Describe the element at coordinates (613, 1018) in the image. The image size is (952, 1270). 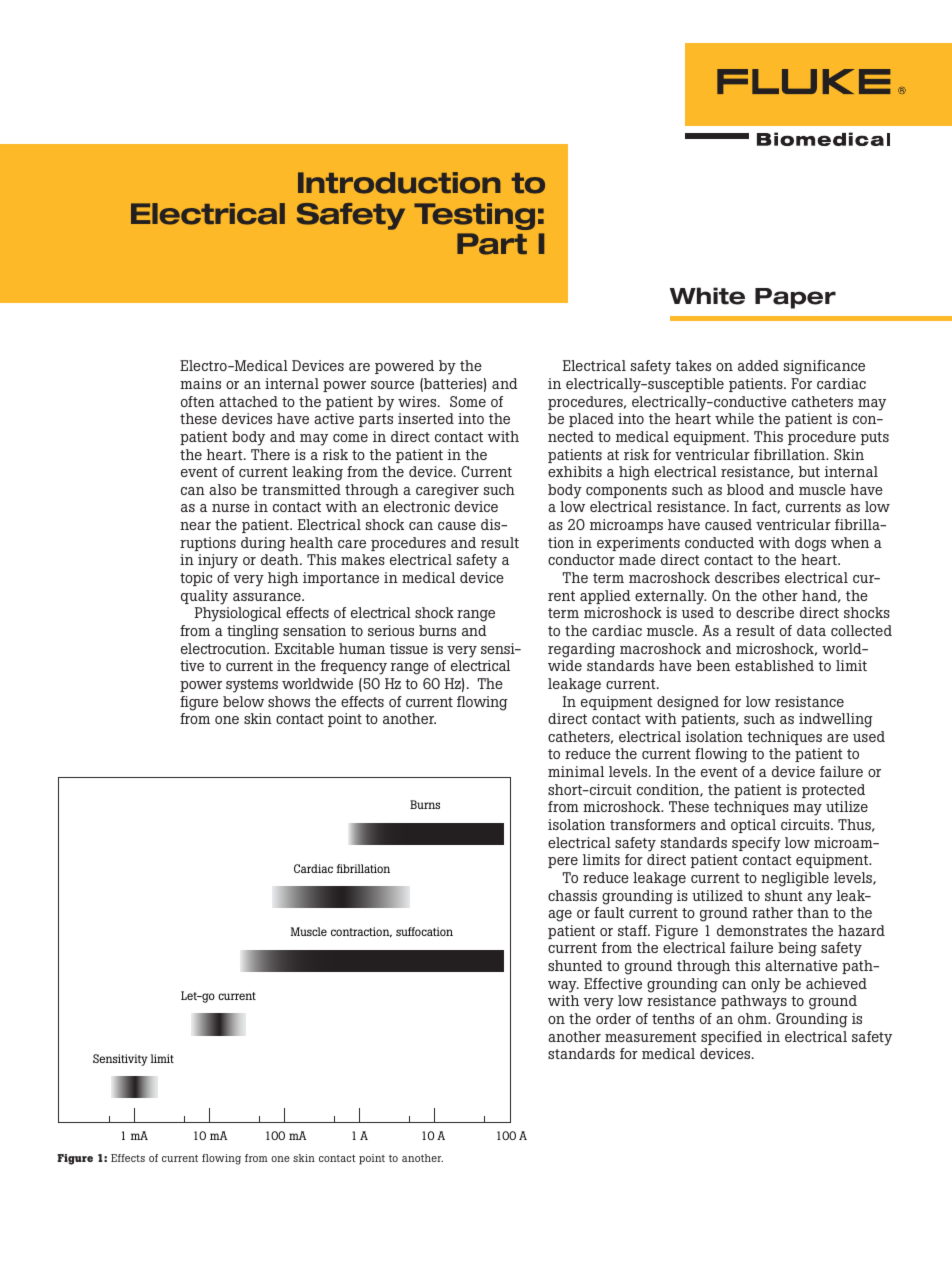
I see `order` at that location.
